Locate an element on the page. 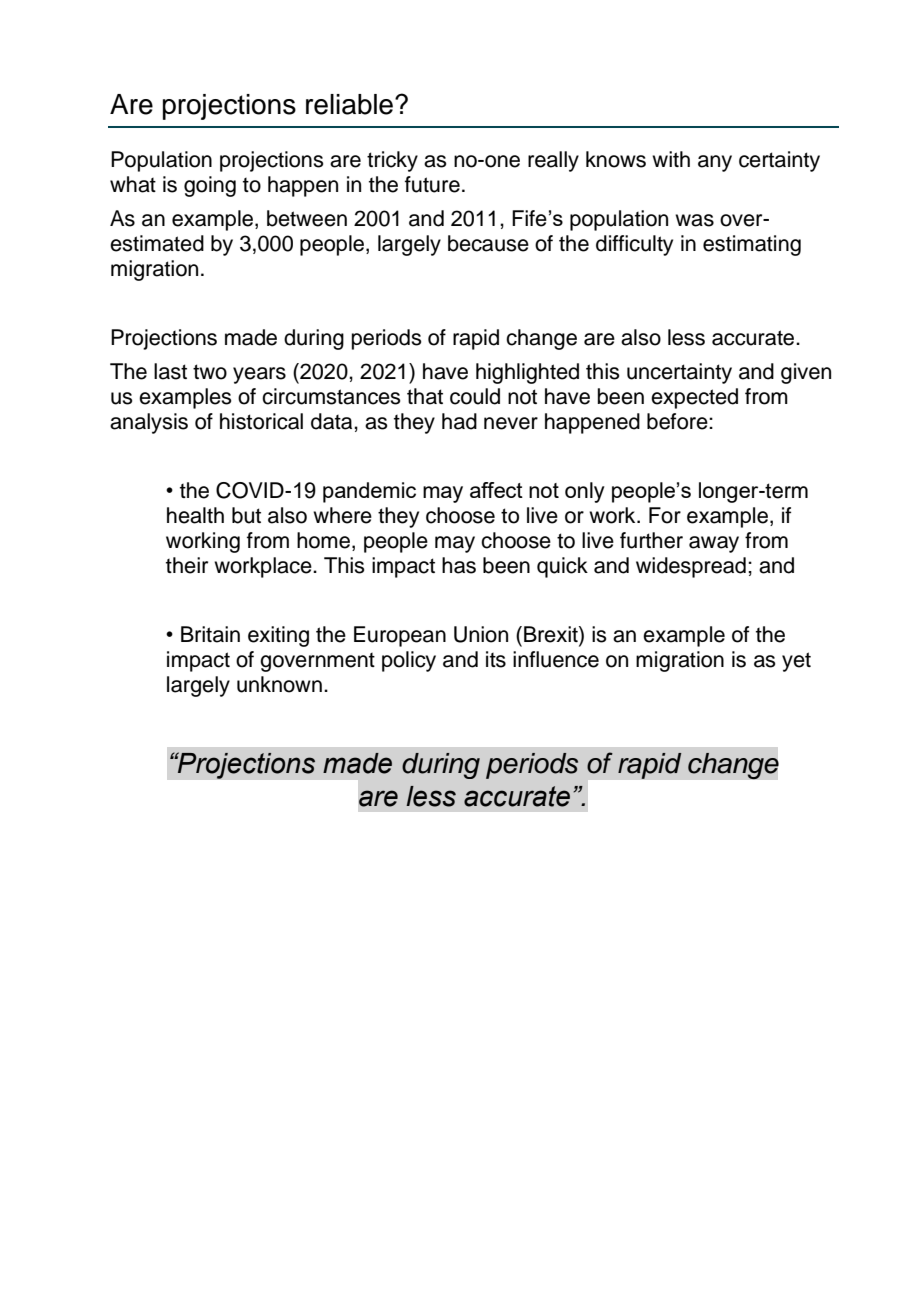 The height and width of the document is (1308, 924). yet is located at coordinates (796, 662).
